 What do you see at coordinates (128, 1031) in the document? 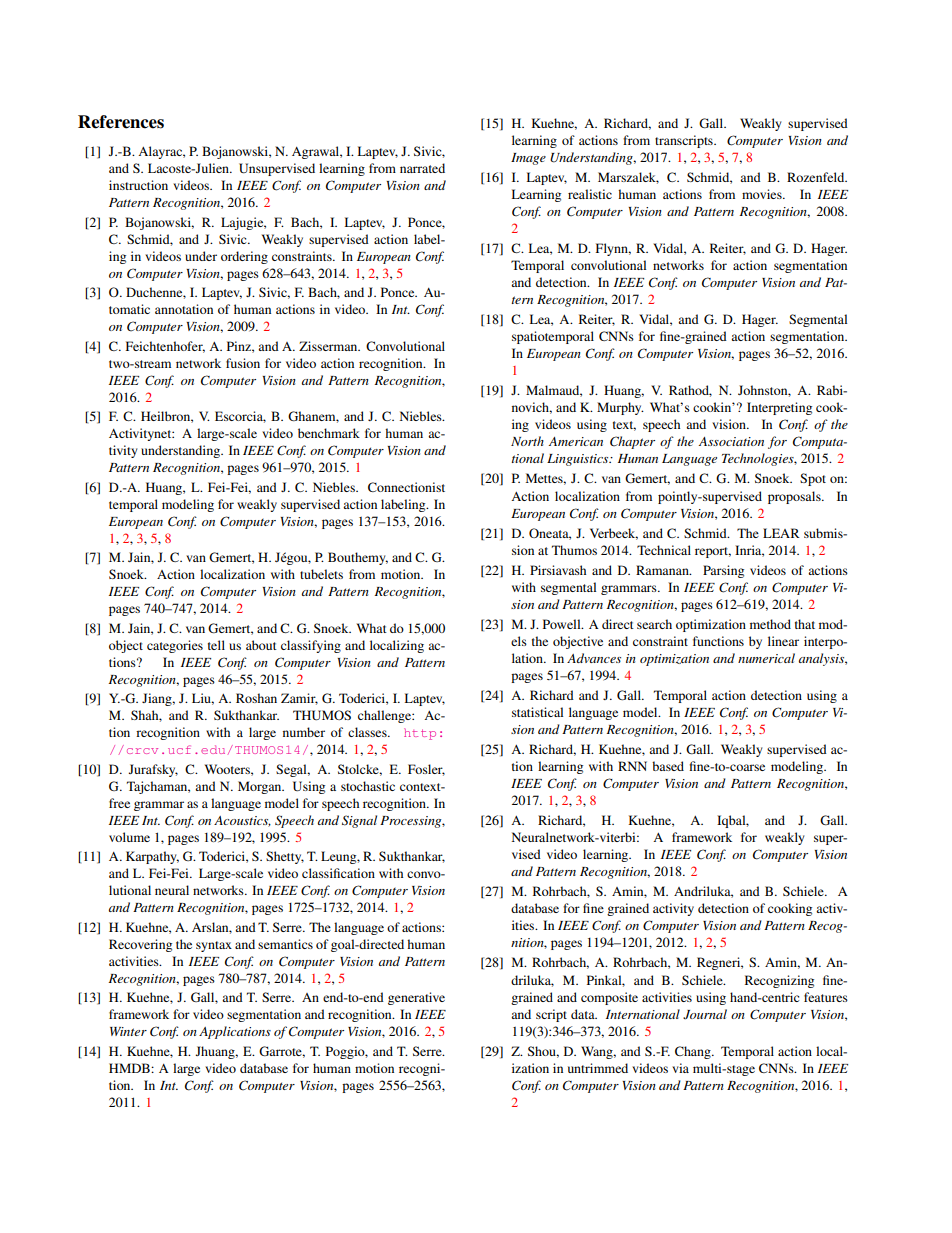
I see `Winter` at bounding box center [128, 1031].
